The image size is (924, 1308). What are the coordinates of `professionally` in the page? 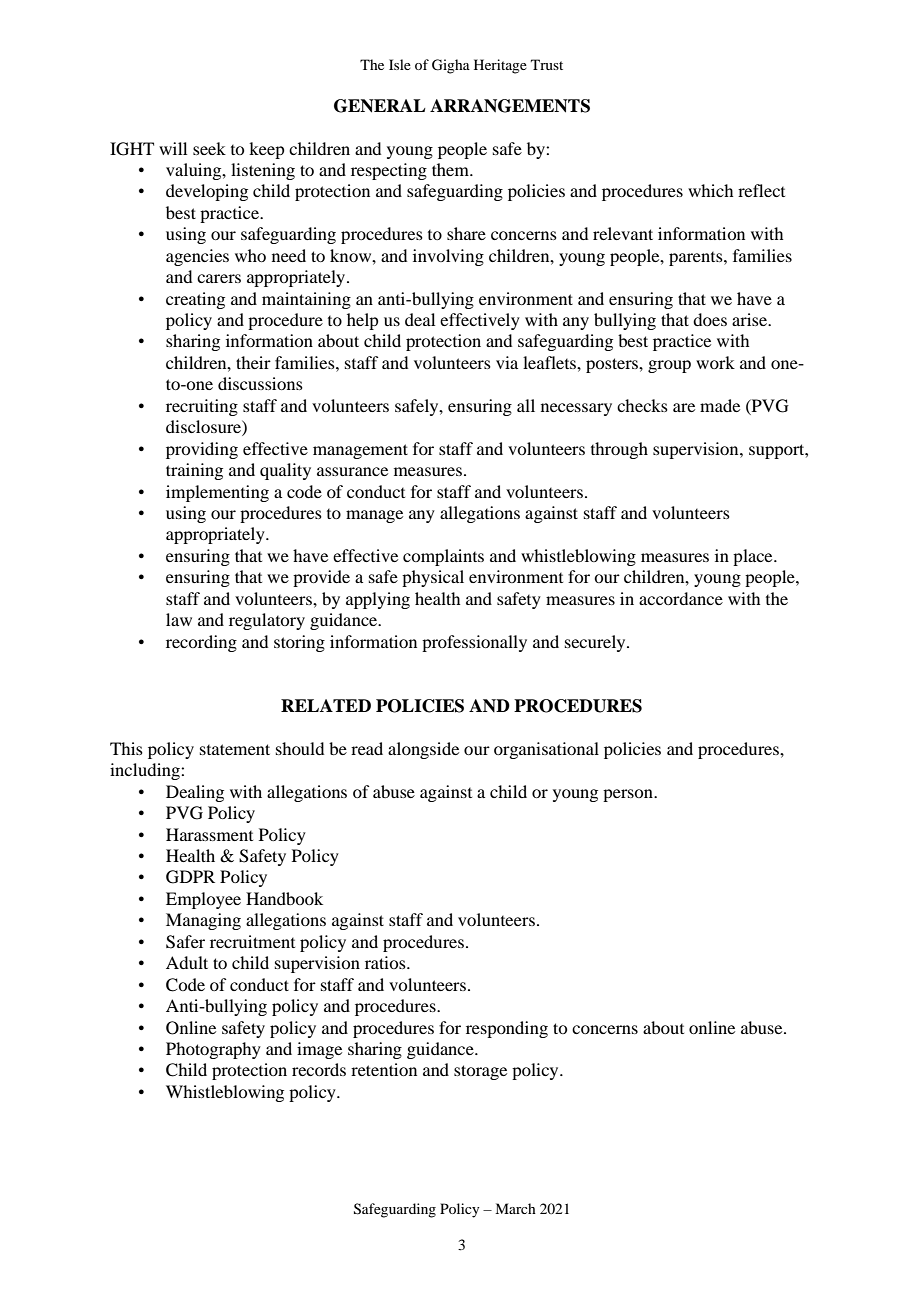 It's located at (474, 643).
